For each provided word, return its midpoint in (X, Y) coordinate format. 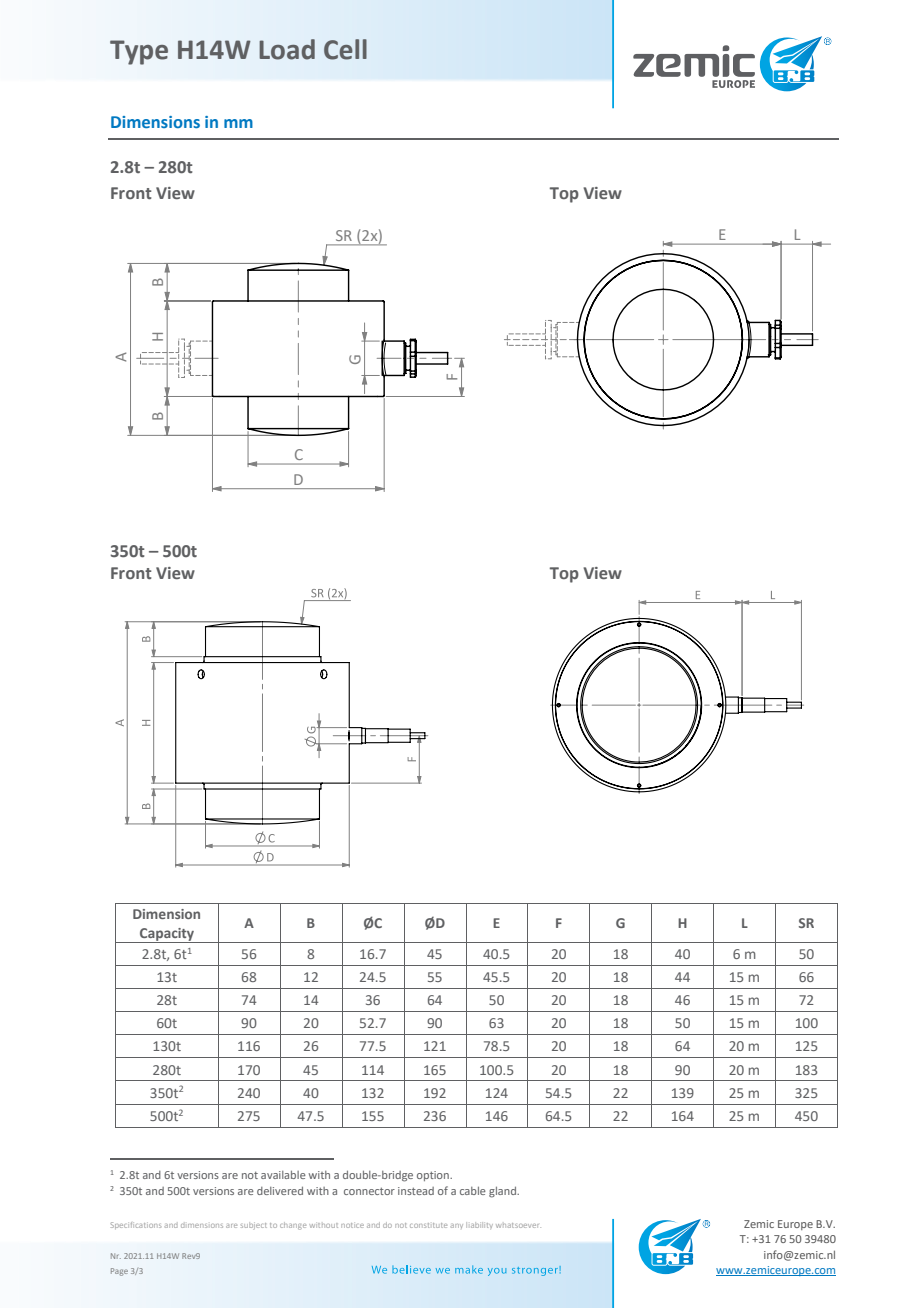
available (283, 1175)
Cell (345, 49)
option (434, 1176)
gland (504, 1192)
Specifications (136, 1225)
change (293, 1226)
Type (139, 52)
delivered (280, 1190)
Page (119, 1272)
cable (473, 1191)
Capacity (167, 935)
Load (287, 49)
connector (369, 1191)
